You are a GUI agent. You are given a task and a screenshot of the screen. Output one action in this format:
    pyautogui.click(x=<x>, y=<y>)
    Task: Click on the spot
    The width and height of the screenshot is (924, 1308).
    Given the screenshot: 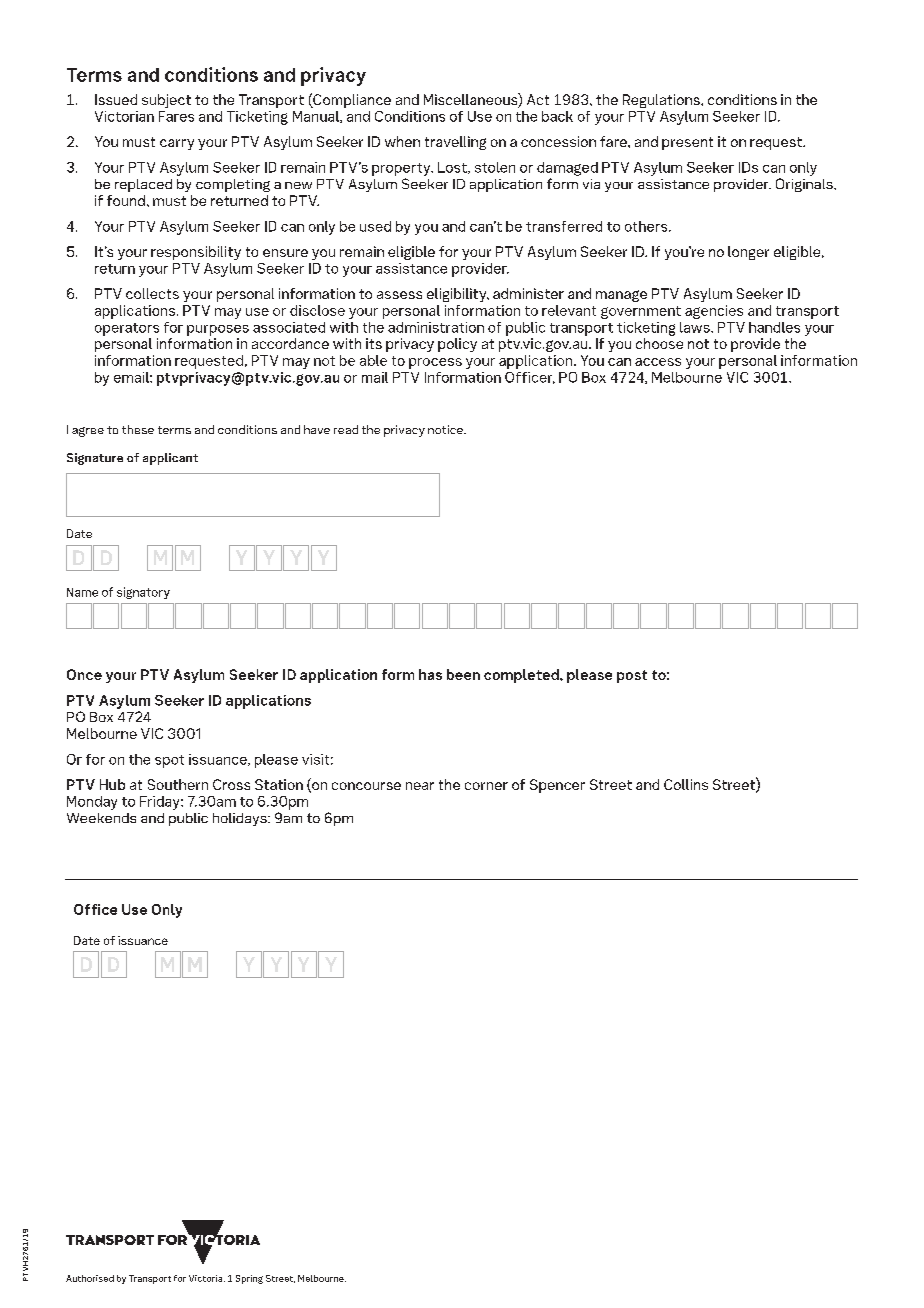 What is the action you would take?
    pyautogui.click(x=169, y=761)
